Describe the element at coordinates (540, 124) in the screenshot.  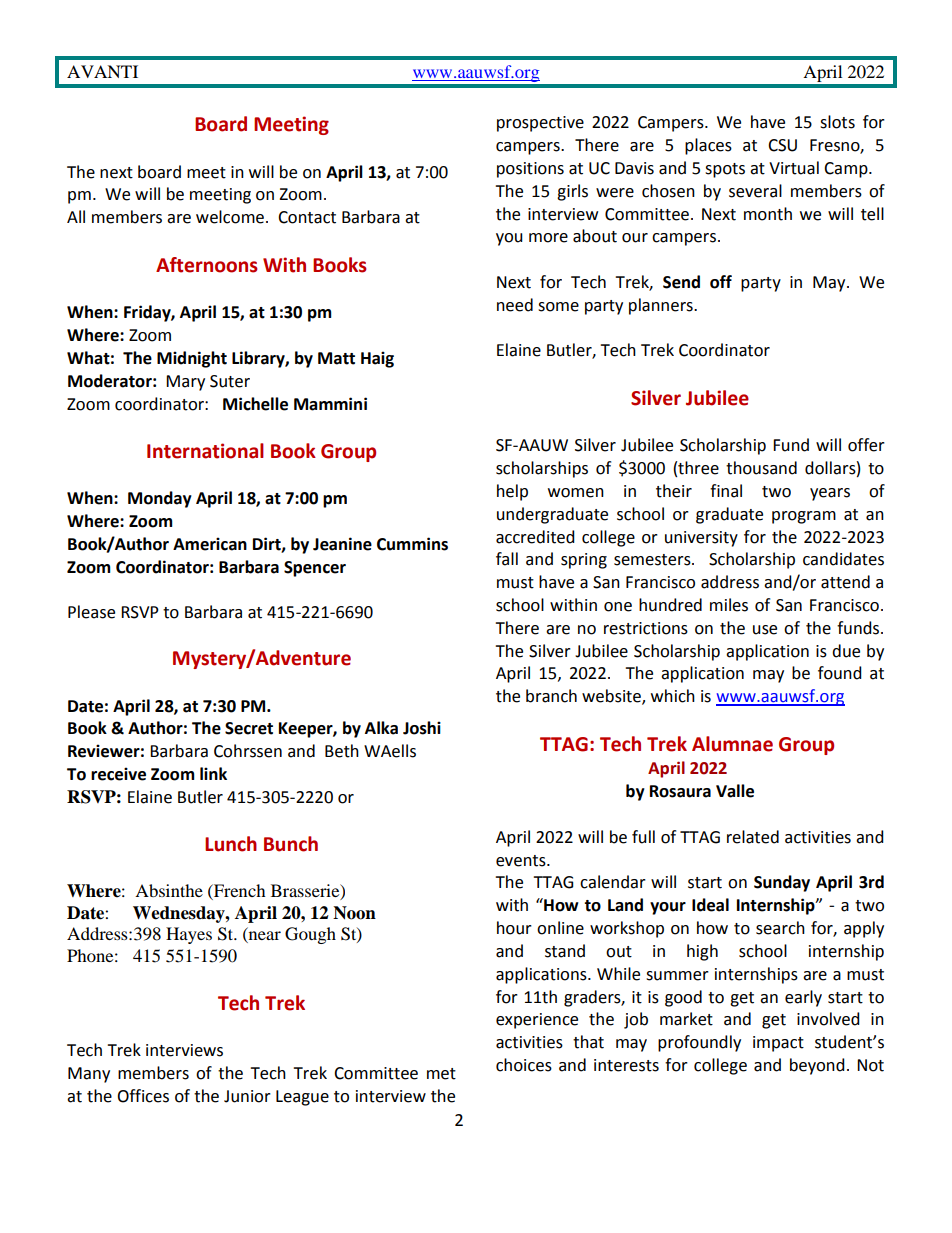
I see `prospective` at that location.
